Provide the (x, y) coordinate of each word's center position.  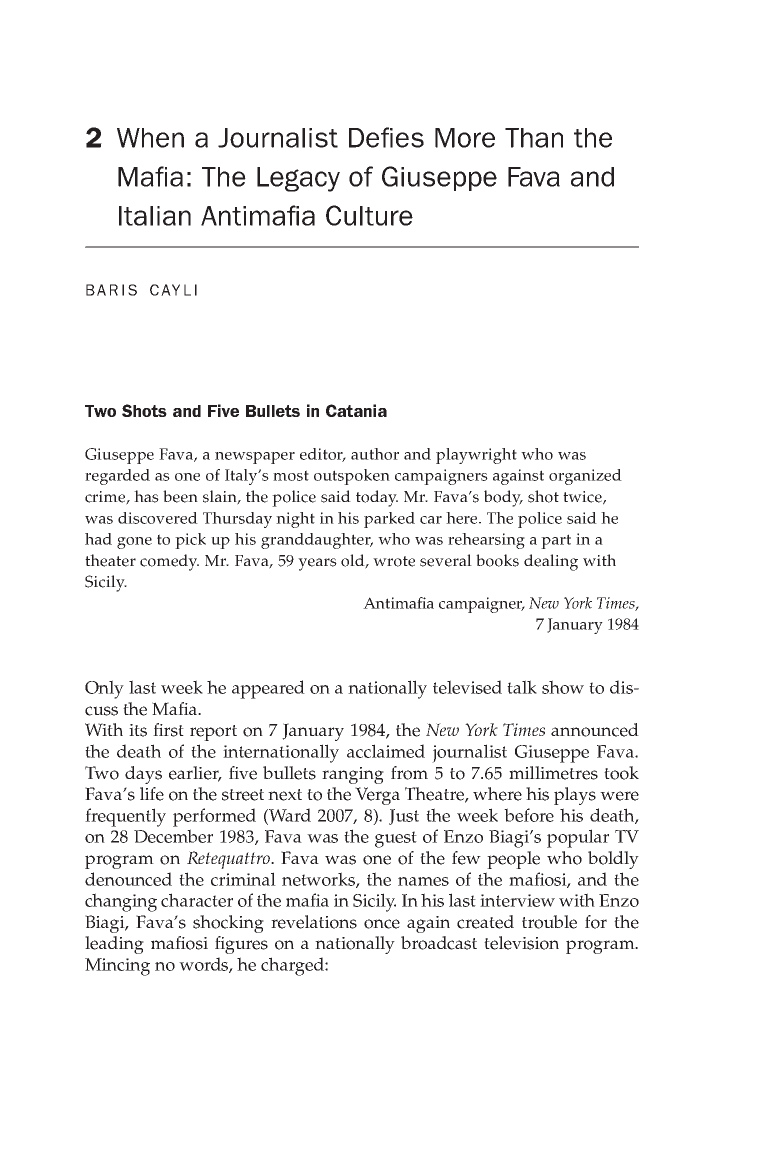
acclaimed (386, 751)
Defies (386, 137)
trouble (549, 922)
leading (114, 945)
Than (534, 138)
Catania (356, 410)
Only (104, 689)
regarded (117, 477)
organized (585, 477)
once (382, 924)
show (563, 687)
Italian (155, 216)
